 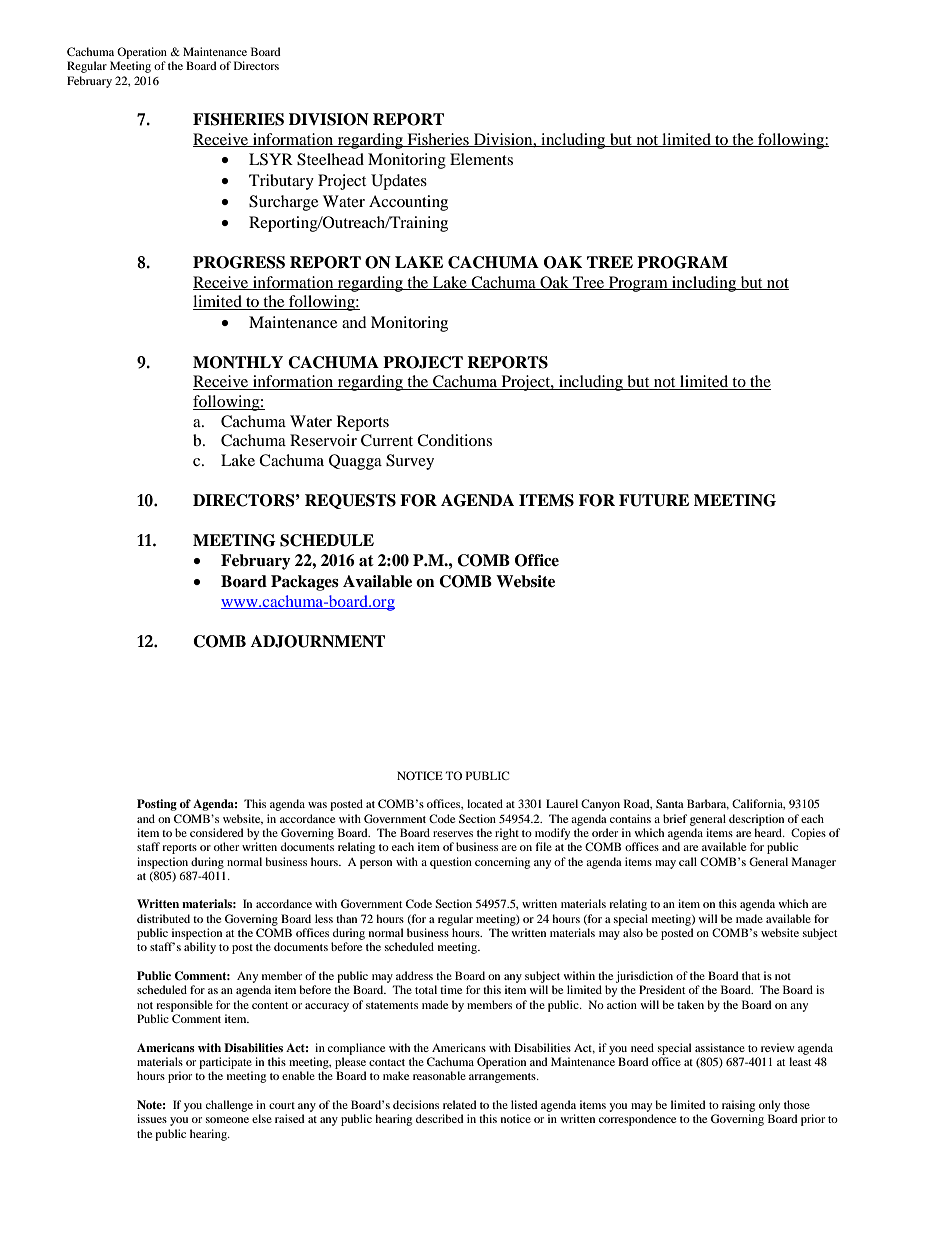 I want to click on Tributary, so click(x=281, y=182).
